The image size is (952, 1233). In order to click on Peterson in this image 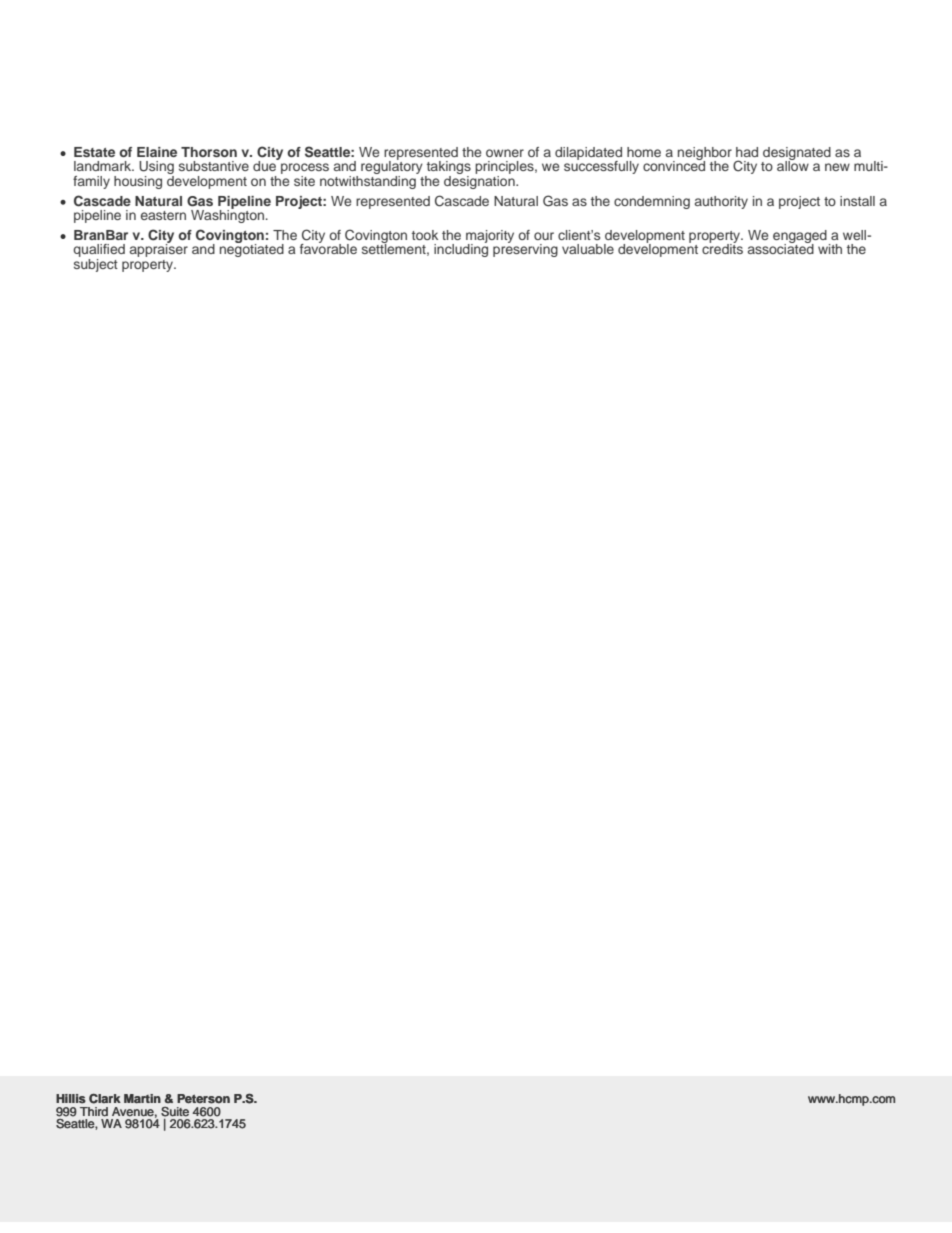, I will do `click(203, 1099)`.
